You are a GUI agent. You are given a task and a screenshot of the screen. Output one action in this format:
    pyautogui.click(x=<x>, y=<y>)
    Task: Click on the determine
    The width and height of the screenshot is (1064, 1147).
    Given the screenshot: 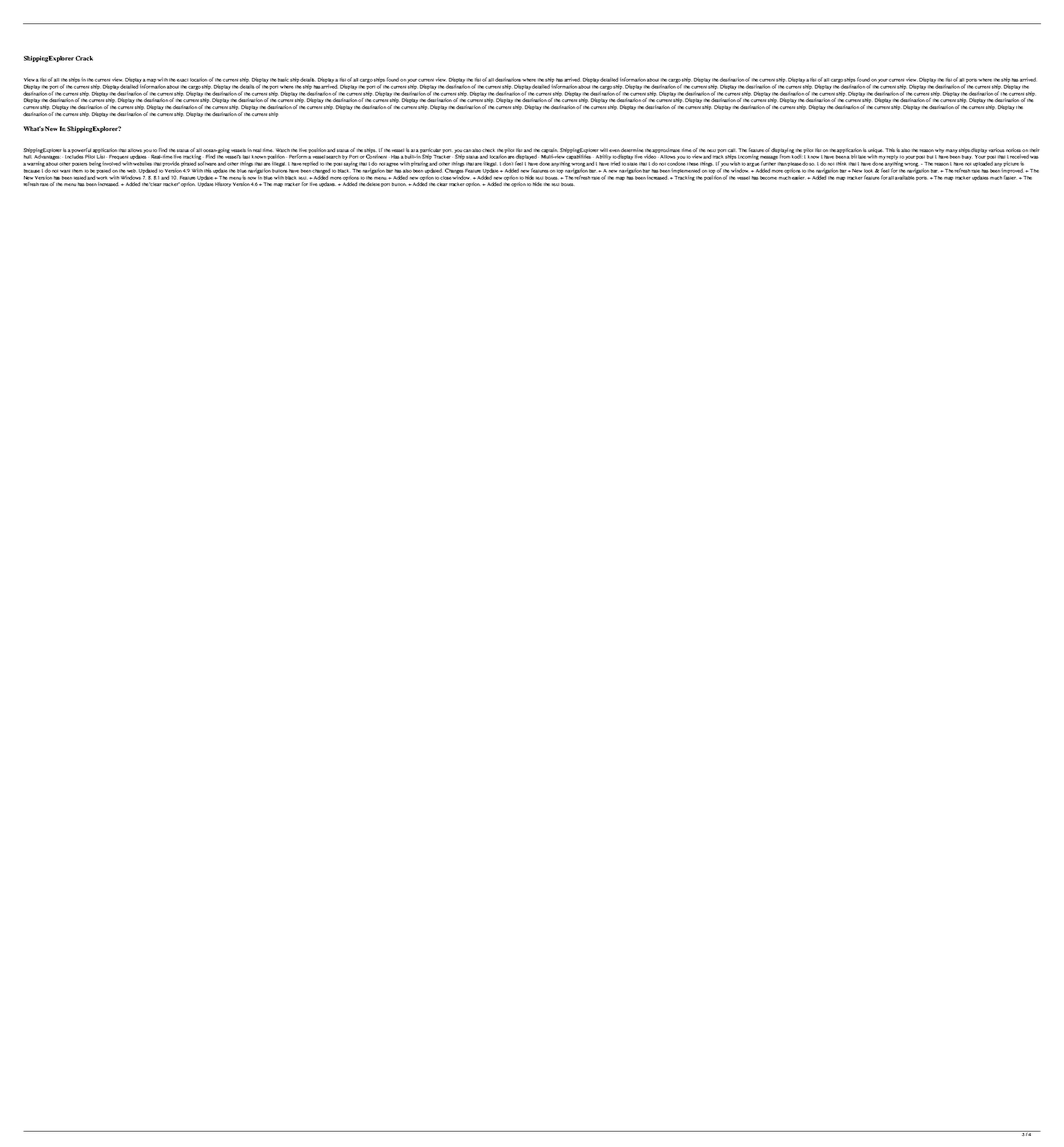 What is the action you would take?
    pyautogui.click(x=632, y=150)
